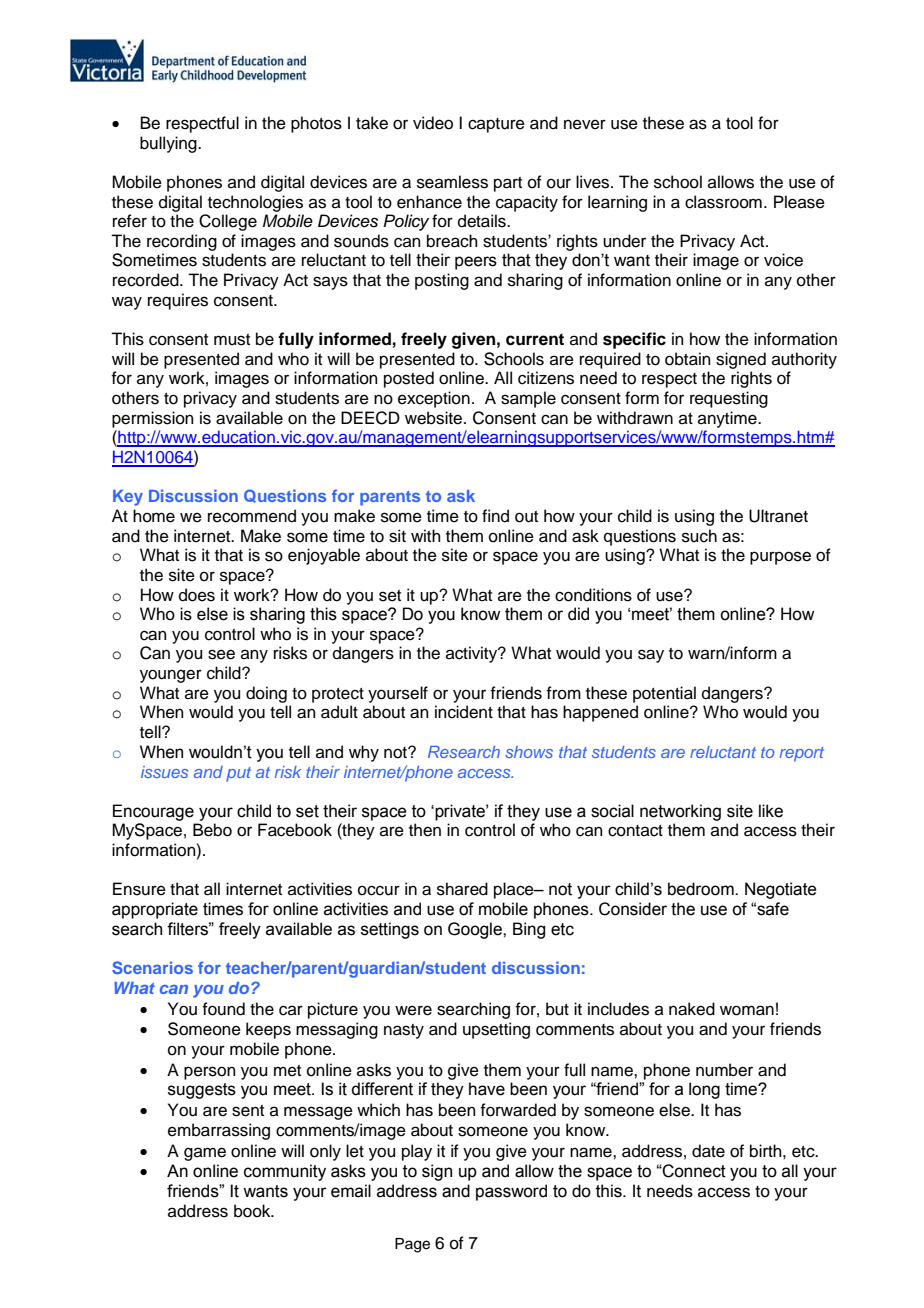 This screenshot has height=1308, width=924. What do you see at coordinates (693, 1171) in the screenshot?
I see `Connect` at bounding box center [693, 1171].
